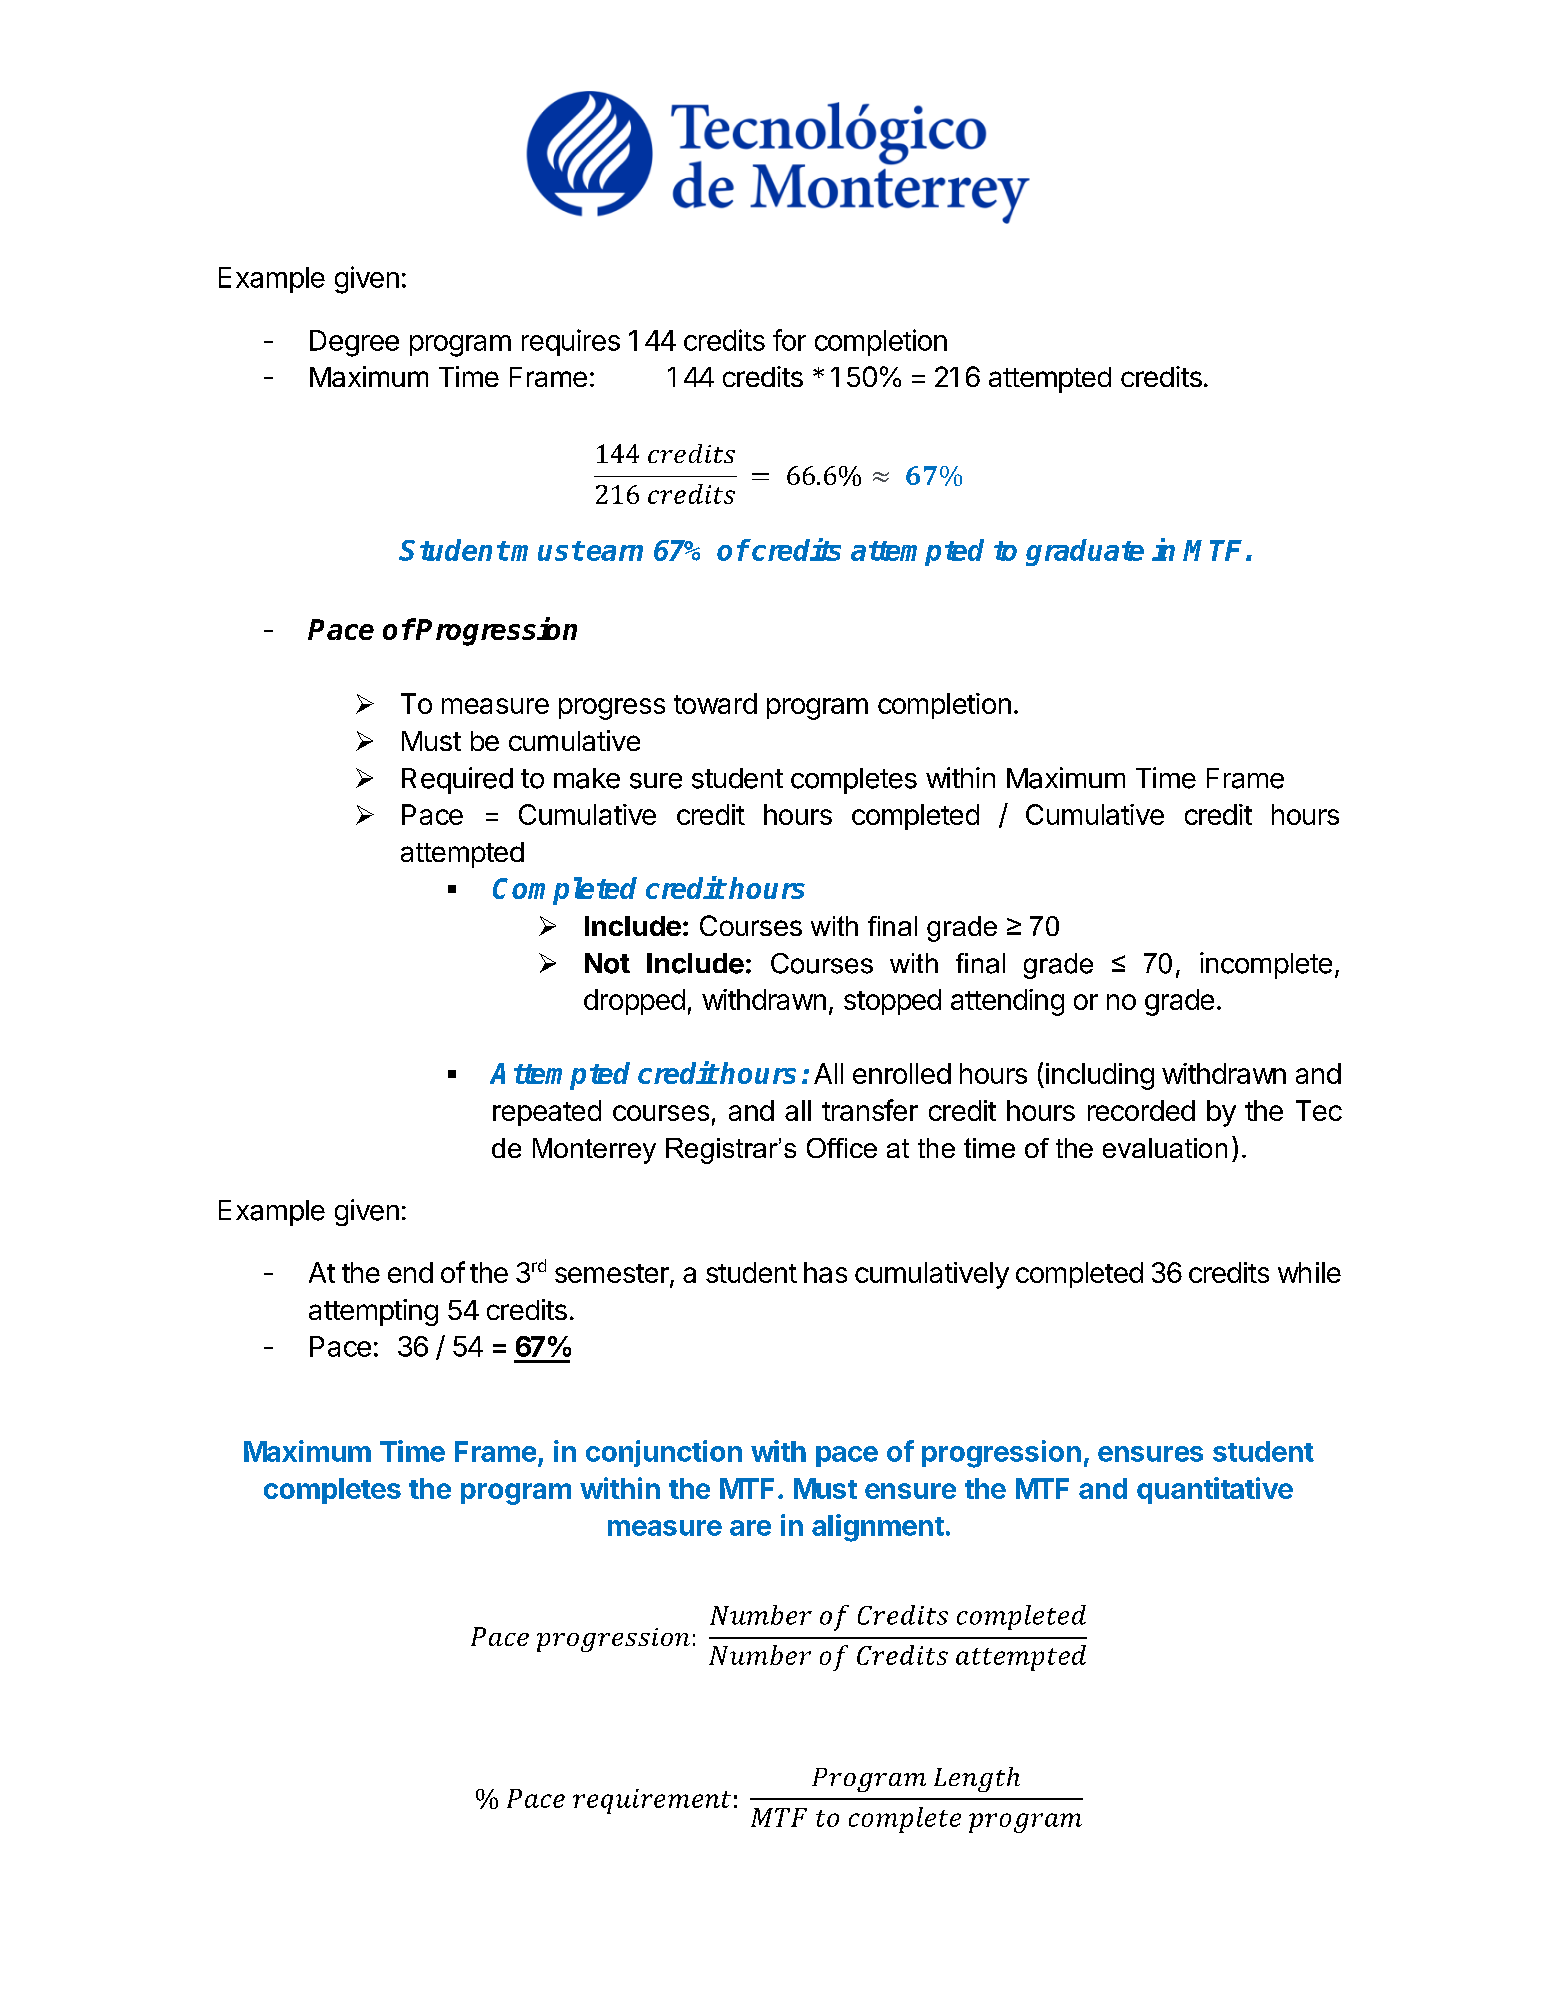  I want to click on graduate, so click(1085, 552).
